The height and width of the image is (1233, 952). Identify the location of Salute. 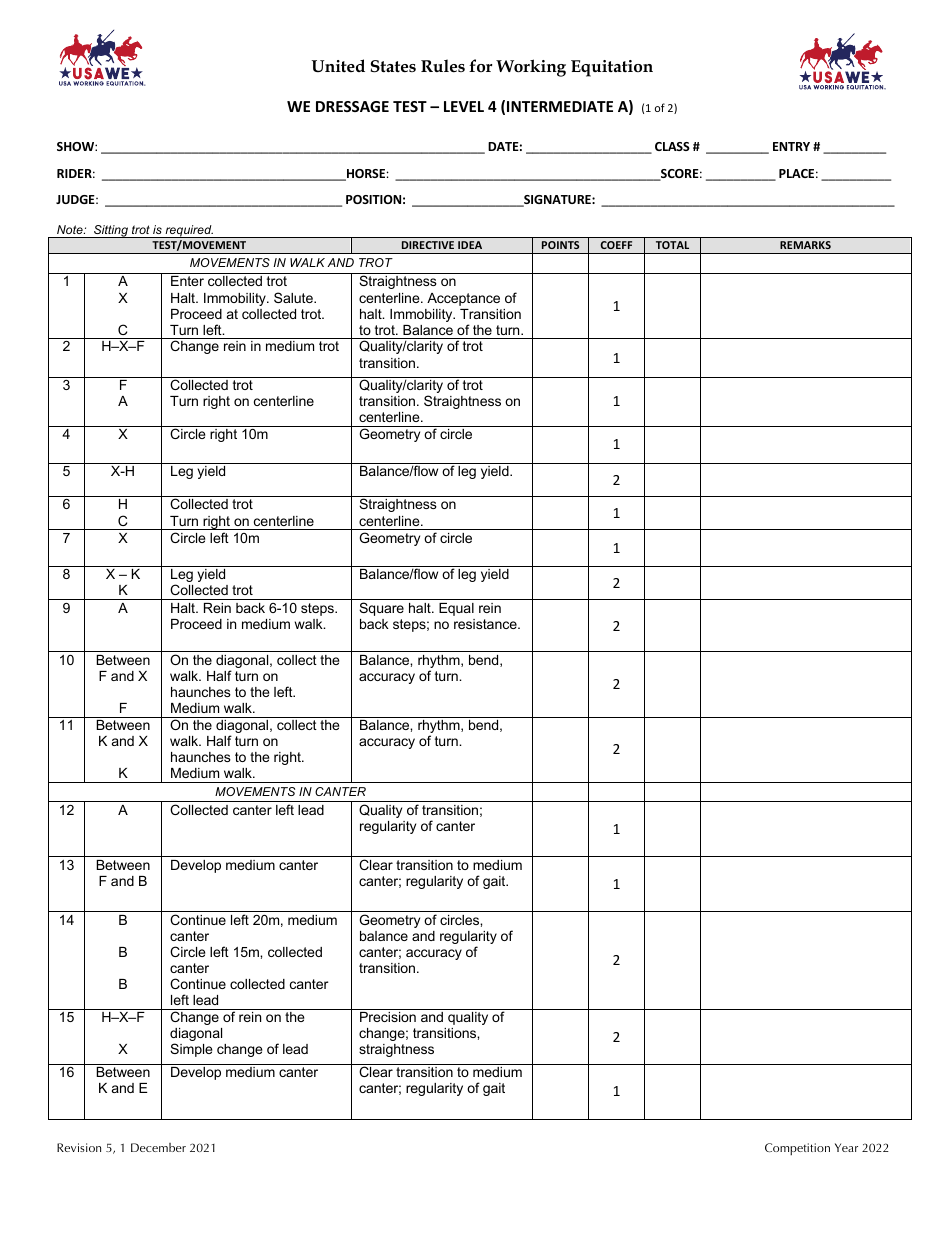
(294, 297).
